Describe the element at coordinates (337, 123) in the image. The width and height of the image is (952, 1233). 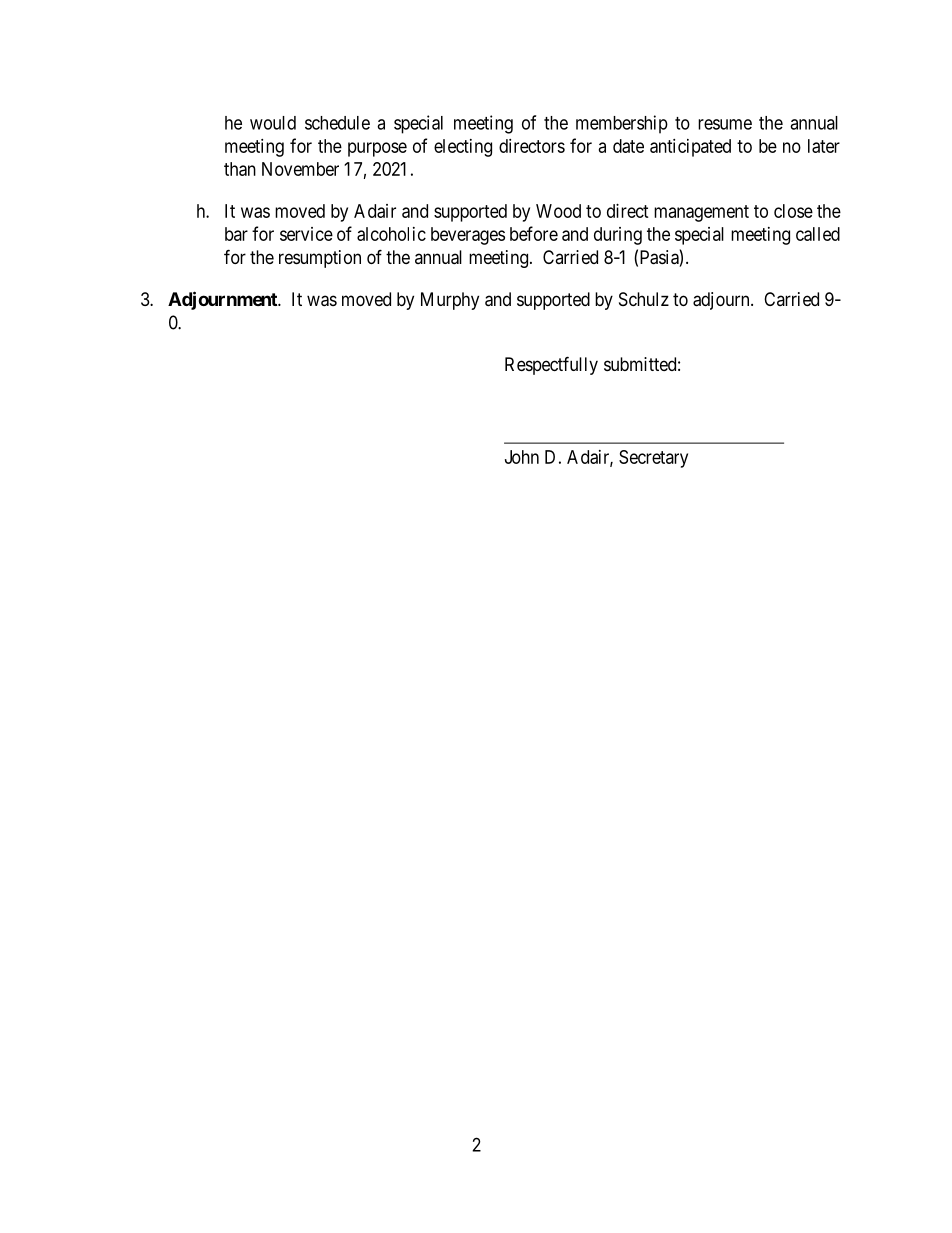
I see `schedule` at that location.
